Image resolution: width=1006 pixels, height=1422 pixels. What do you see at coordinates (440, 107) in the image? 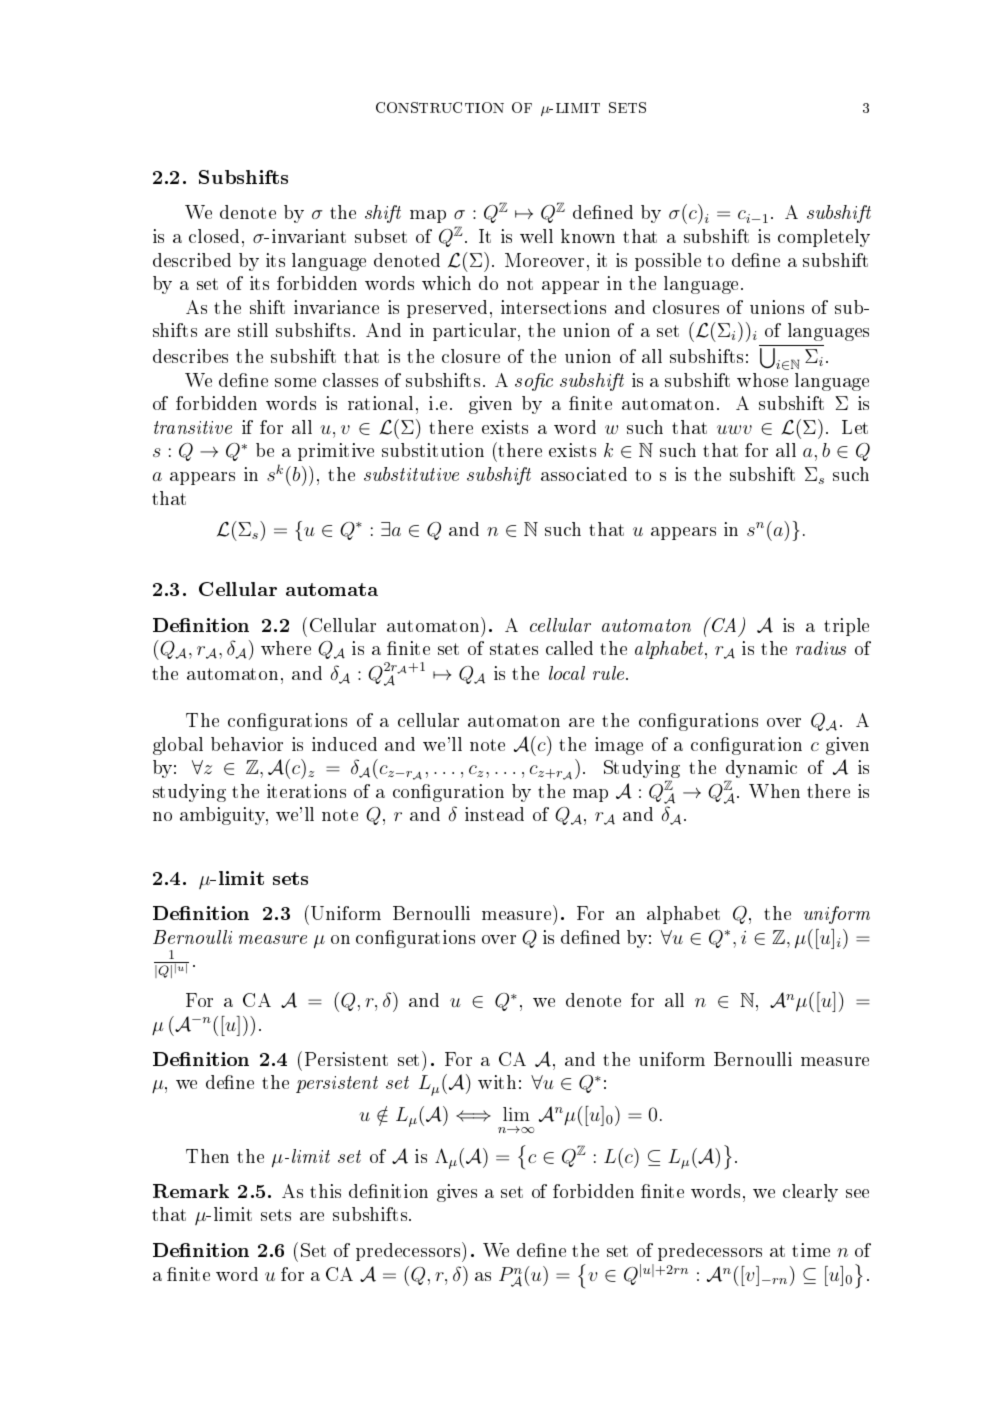
I see `CONSTRUCTION` at bounding box center [440, 107].
